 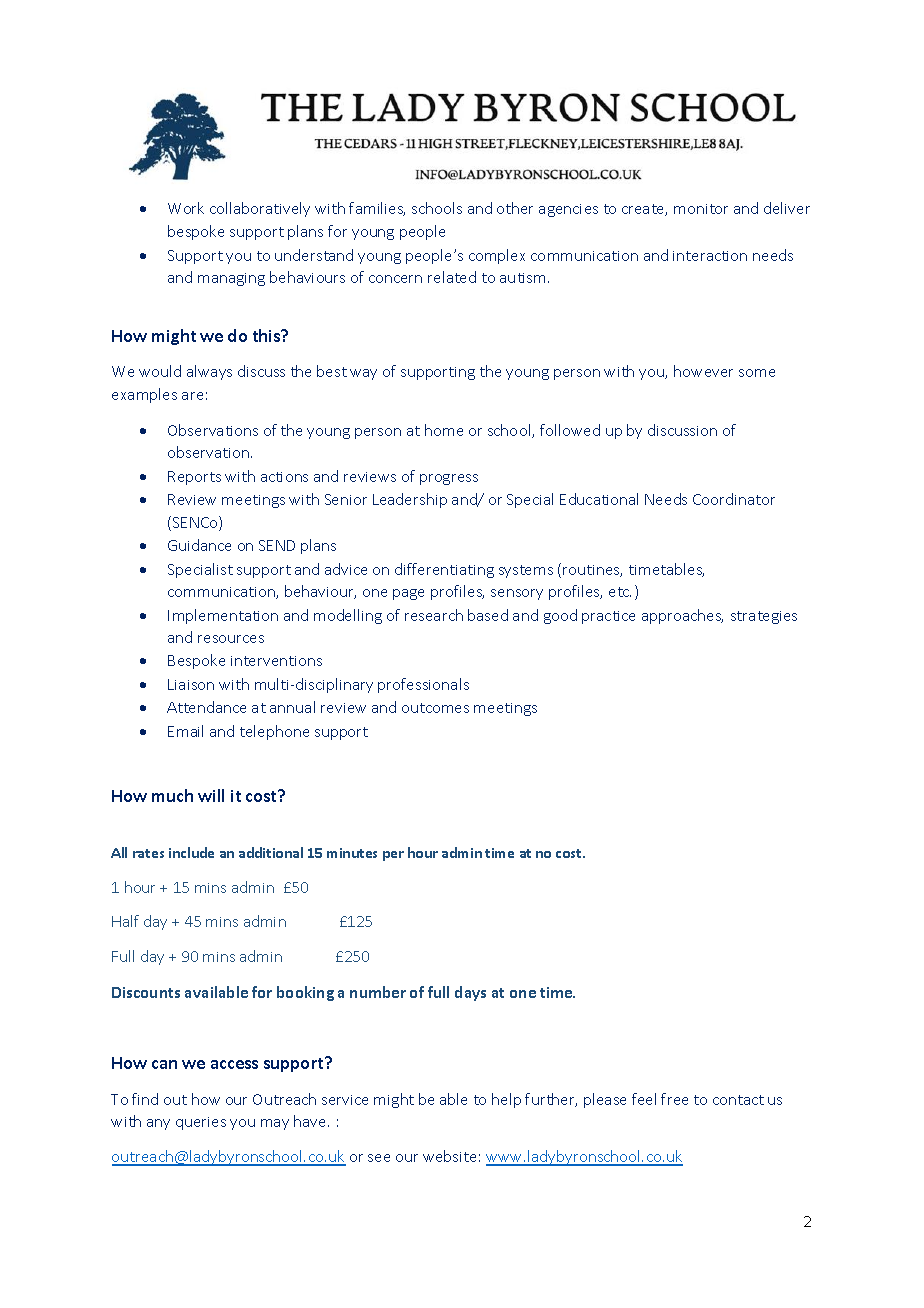 What do you see at coordinates (201, 1123) in the page?
I see `queries` at bounding box center [201, 1123].
